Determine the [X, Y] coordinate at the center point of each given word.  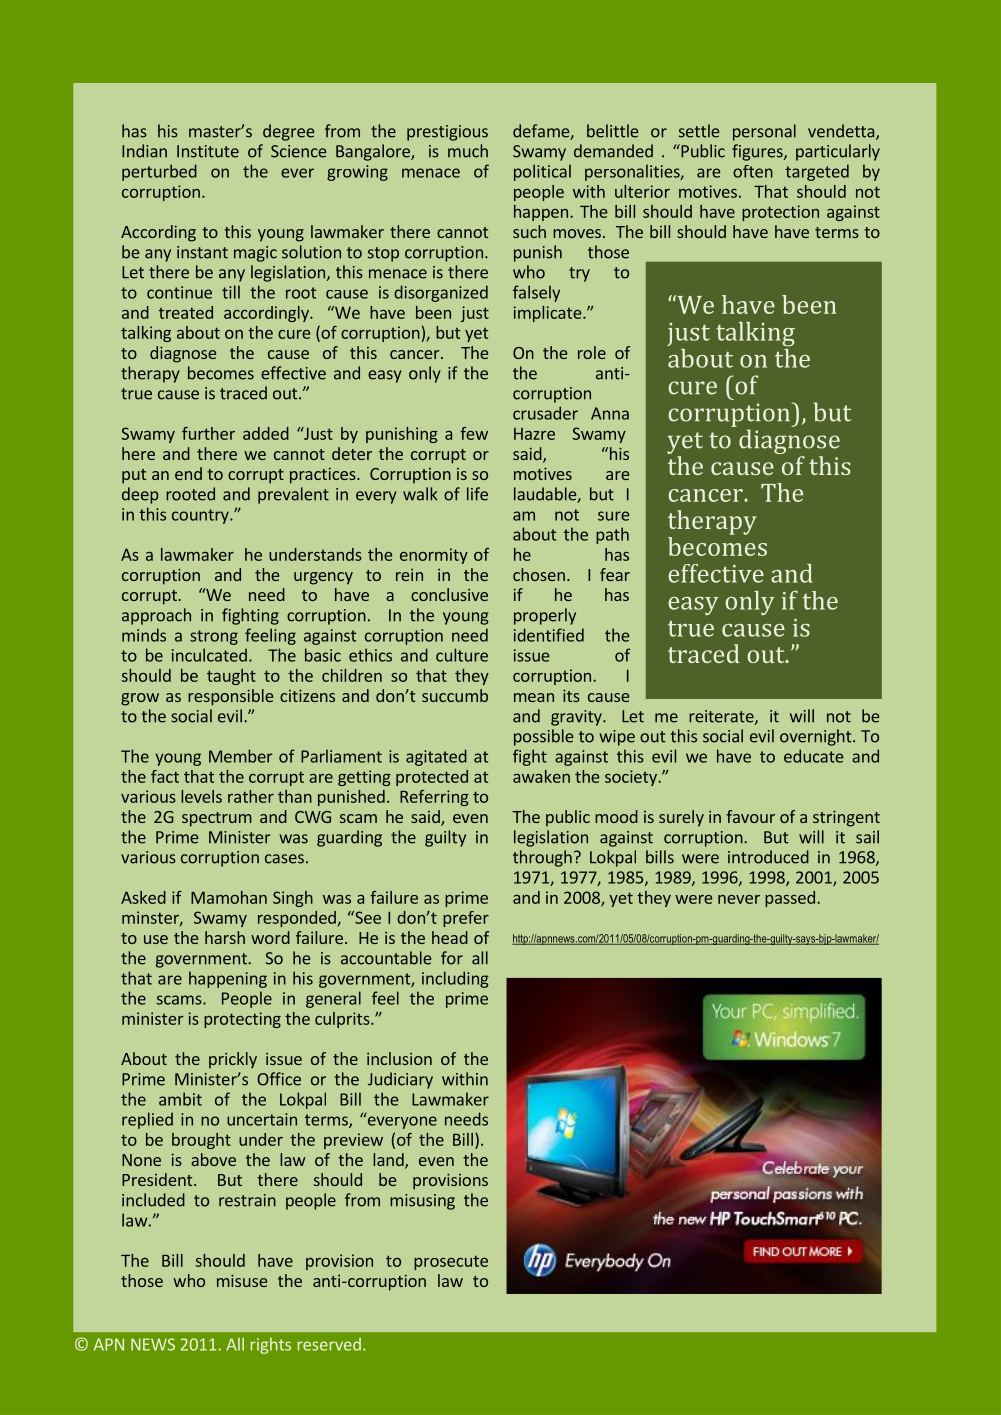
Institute [208, 151]
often [753, 171]
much [468, 151]
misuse [242, 1280]
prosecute [451, 1262]
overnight [817, 737]
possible [543, 737]
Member [241, 756]
